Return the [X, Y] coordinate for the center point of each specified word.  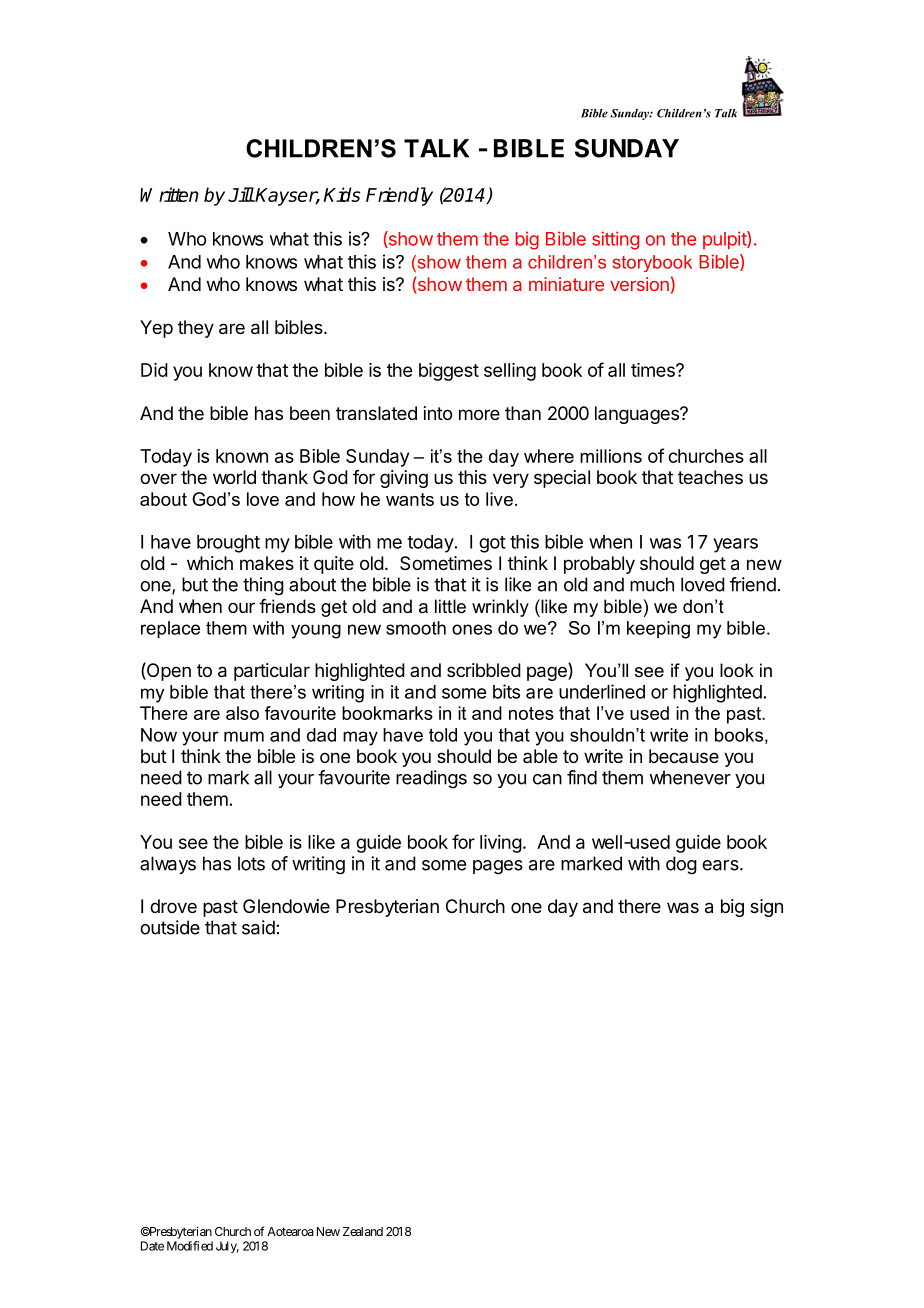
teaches [710, 477]
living [501, 844]
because [684, 756]
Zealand [363, 1231]
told [443, 735]
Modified [190, 1246]
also [242, 713]
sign [766, 908]
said [258, 927]
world [234, 477]
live [499, 499]
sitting [615, 240]
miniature [566, 284]
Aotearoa [290, 1231]
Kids [341, 194]
